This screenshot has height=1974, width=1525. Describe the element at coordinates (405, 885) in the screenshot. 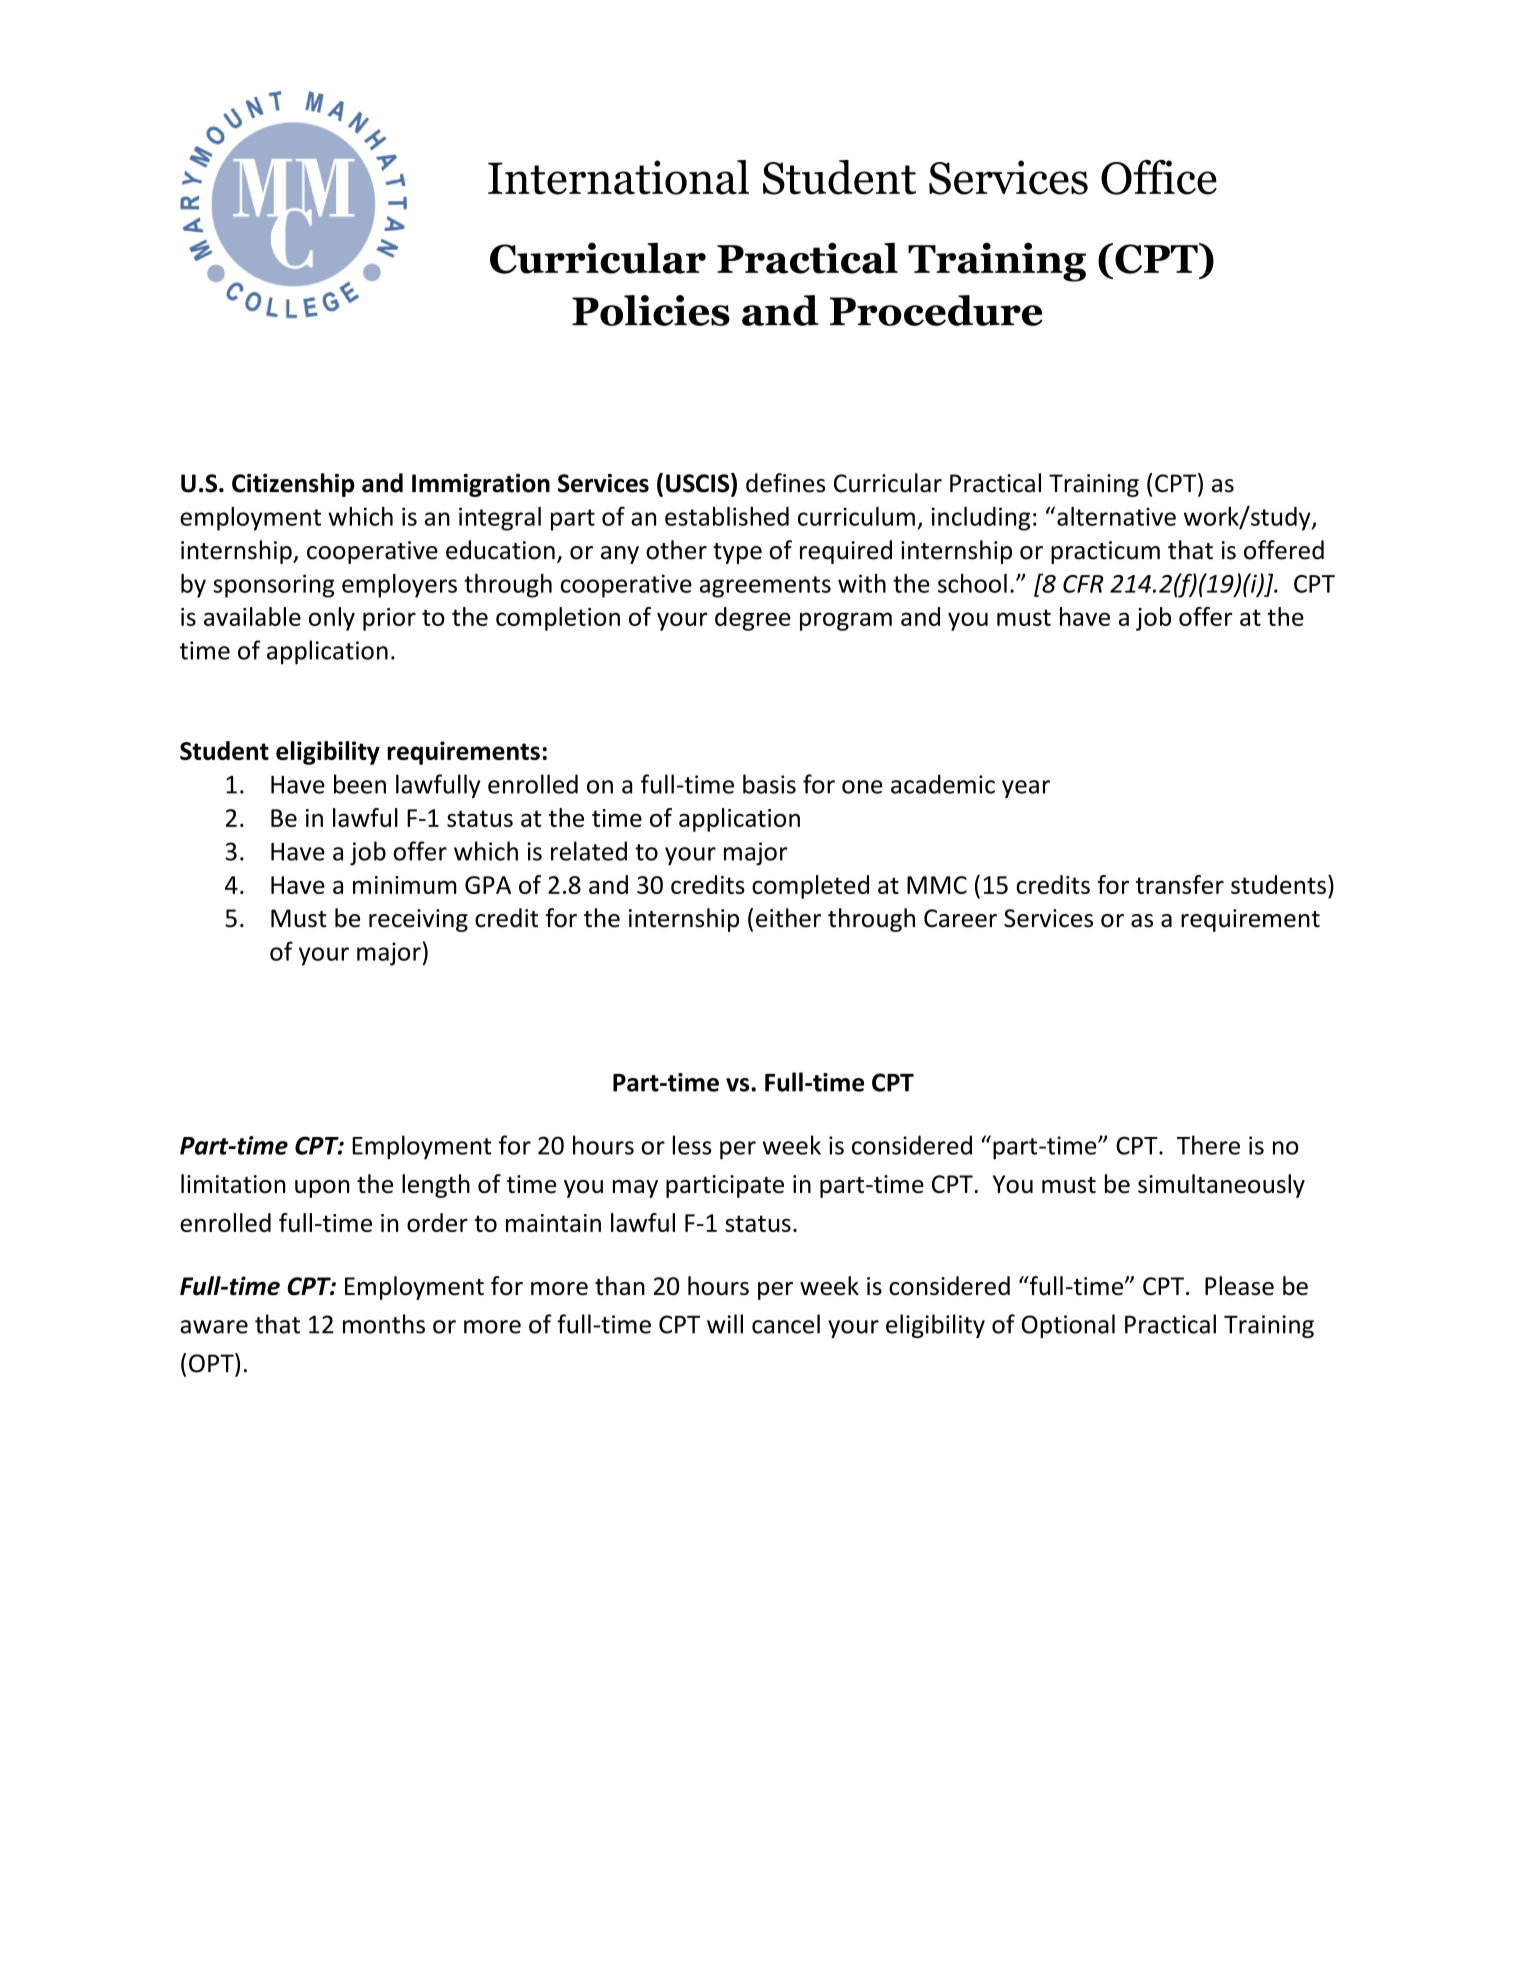

I see `minimum` at that location.
